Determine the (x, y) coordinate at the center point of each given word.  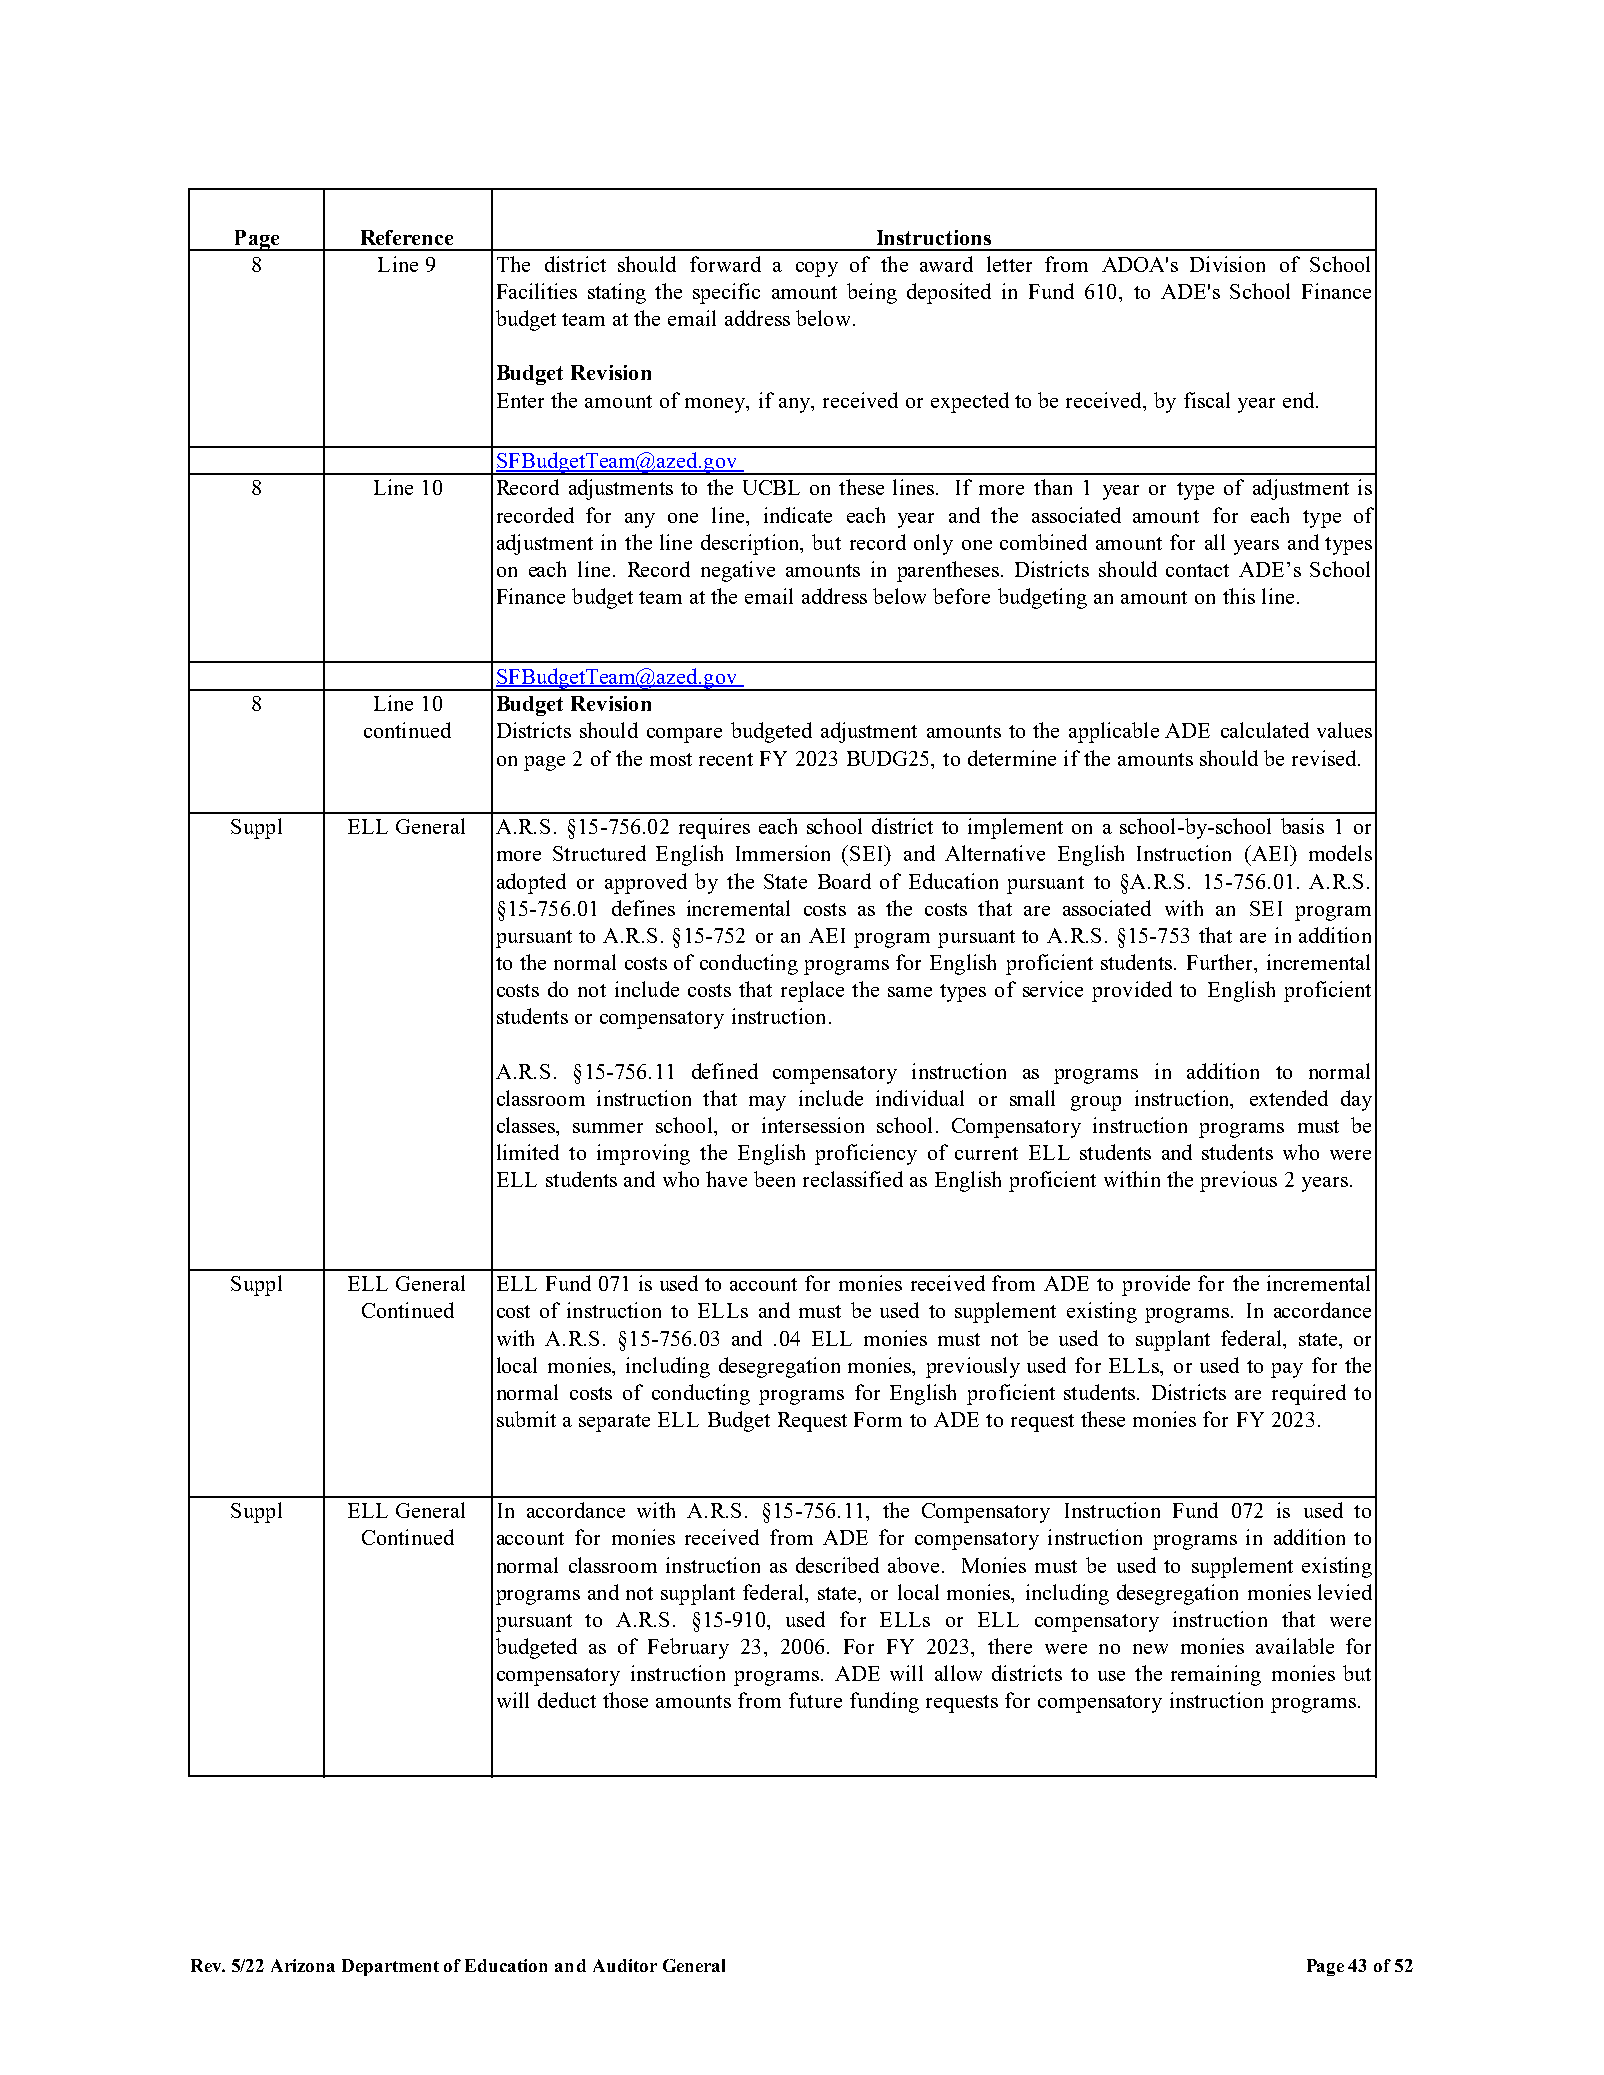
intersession (813, 1125)
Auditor (625, 1965)
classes (527, 1125)
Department (390, 1967)
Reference (407, 237)
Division (1227, 264)
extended (1289, 1098)
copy (817, 269)
